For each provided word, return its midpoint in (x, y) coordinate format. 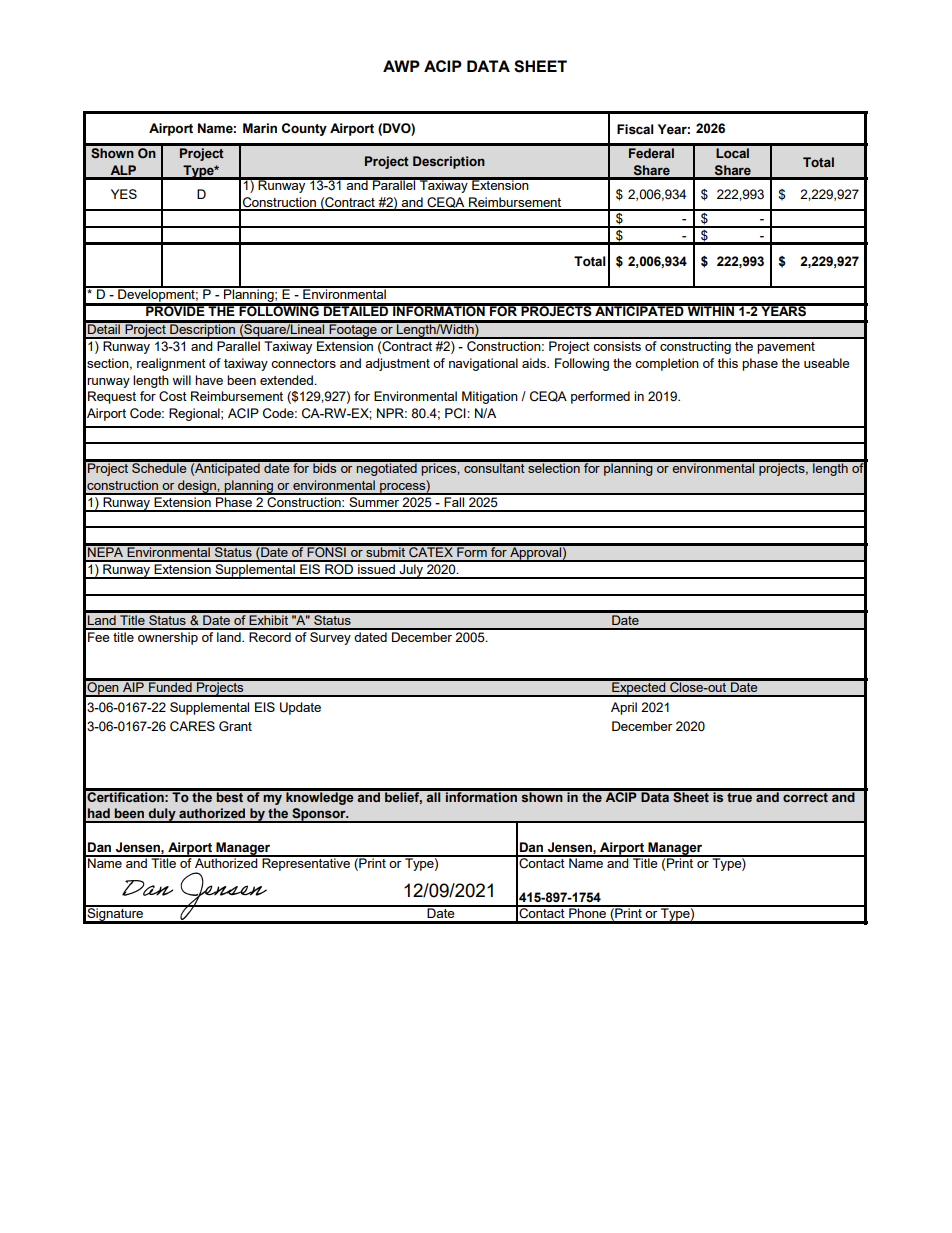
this (728, 363)
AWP (401, 66)
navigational (483, 364)
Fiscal (635, 129)
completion (667, 364)
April (624, 708)
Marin (260, 128)
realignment (171, 364)
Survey (330, 637)
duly (162, 815)
